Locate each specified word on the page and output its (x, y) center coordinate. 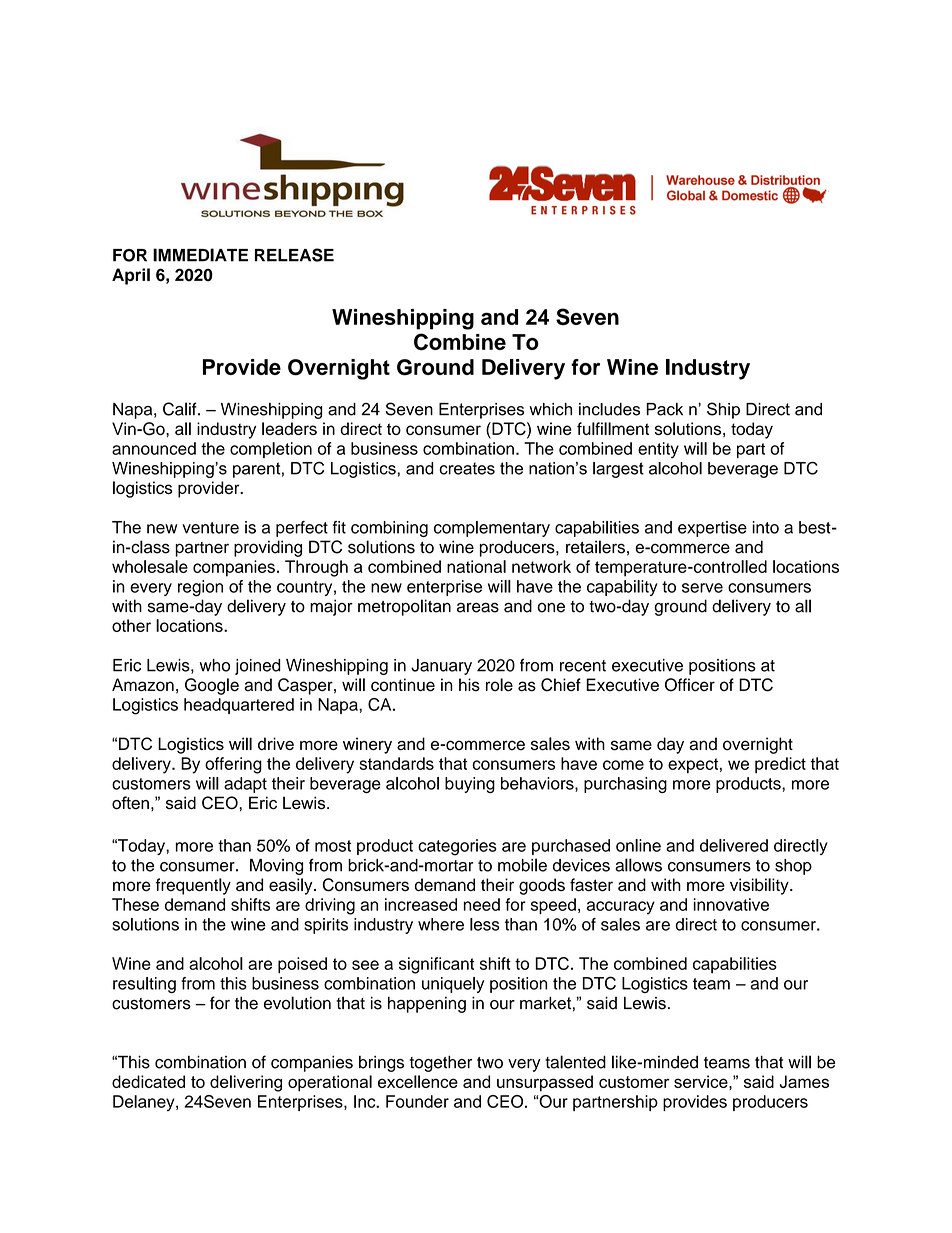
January (441, 667)
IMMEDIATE (200, 255)
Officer (690, 685)
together (441, 1063)
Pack (664, 409)
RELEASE (294, 255)
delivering (246, 1083)
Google (212, 686)
